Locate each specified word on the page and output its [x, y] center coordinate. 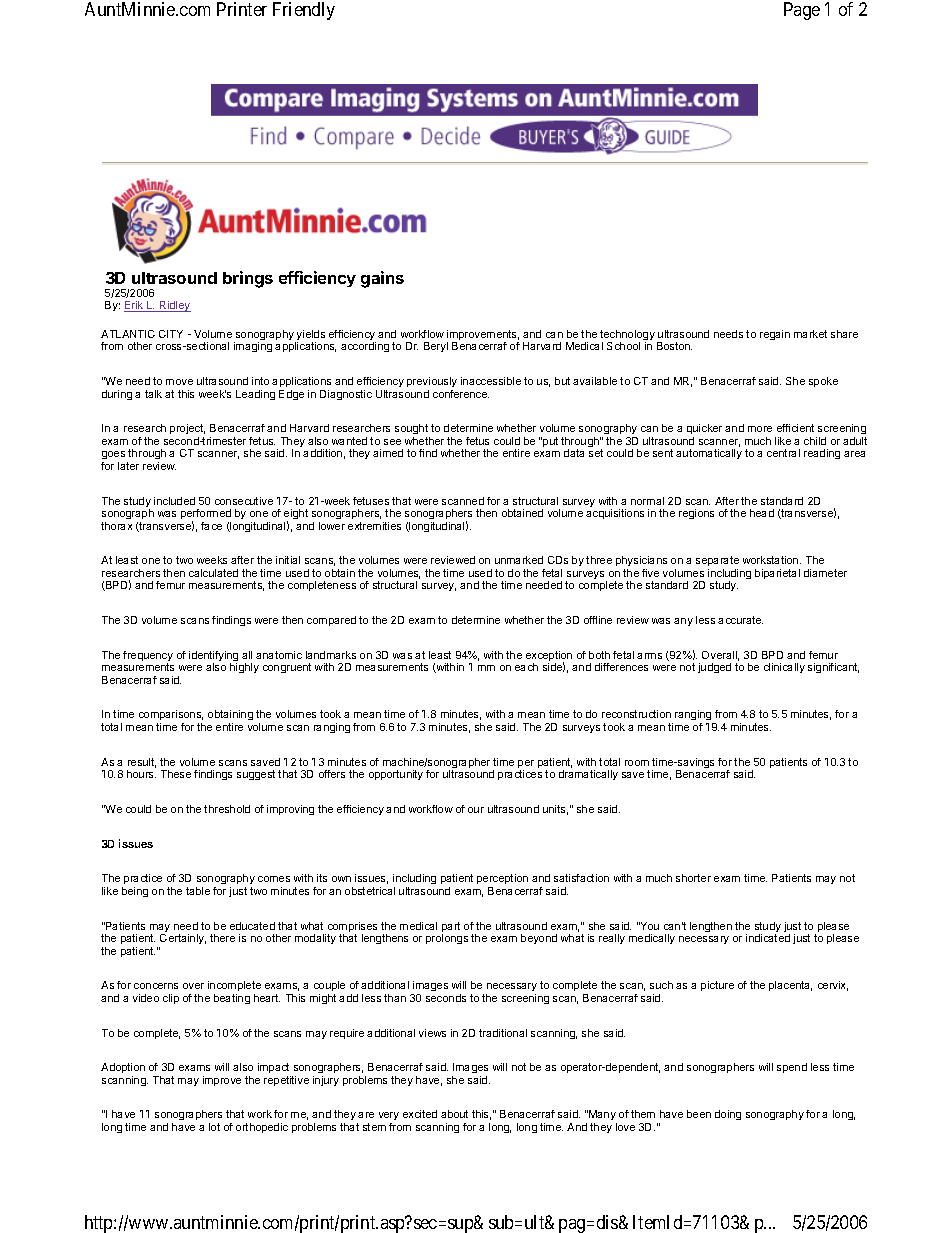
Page [802, 11]
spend [792, 1068]
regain [775, 335]
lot [214, 1127]
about [454, 1114]
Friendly [304, 11]
